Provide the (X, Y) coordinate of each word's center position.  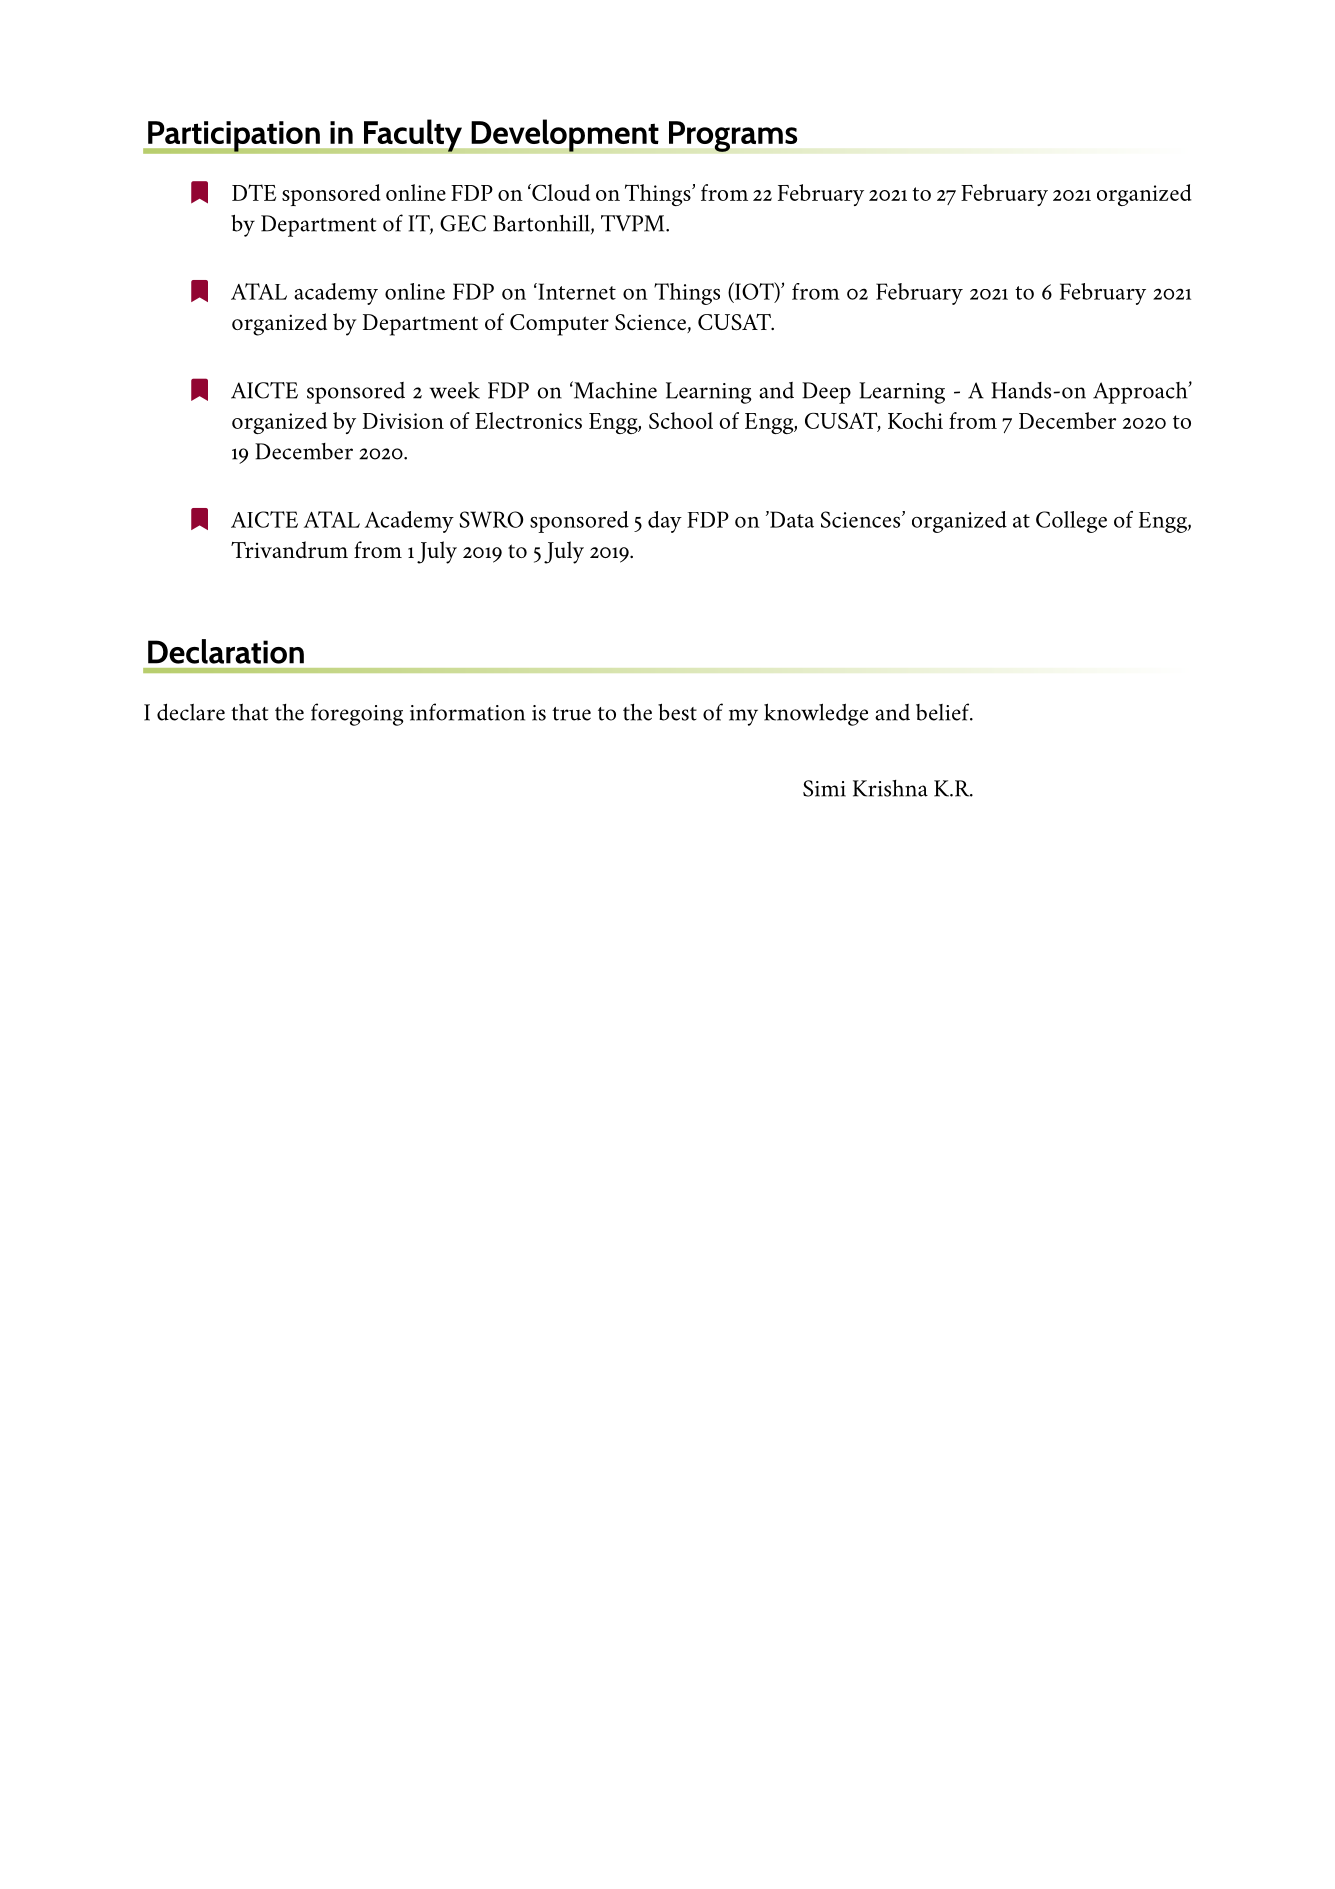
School (681, 420)
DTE (254, 192)
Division (403, 421)
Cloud (560, 192)
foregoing (357, 714)
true (571, 714)
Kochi (915, 420)
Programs (733, 136)
